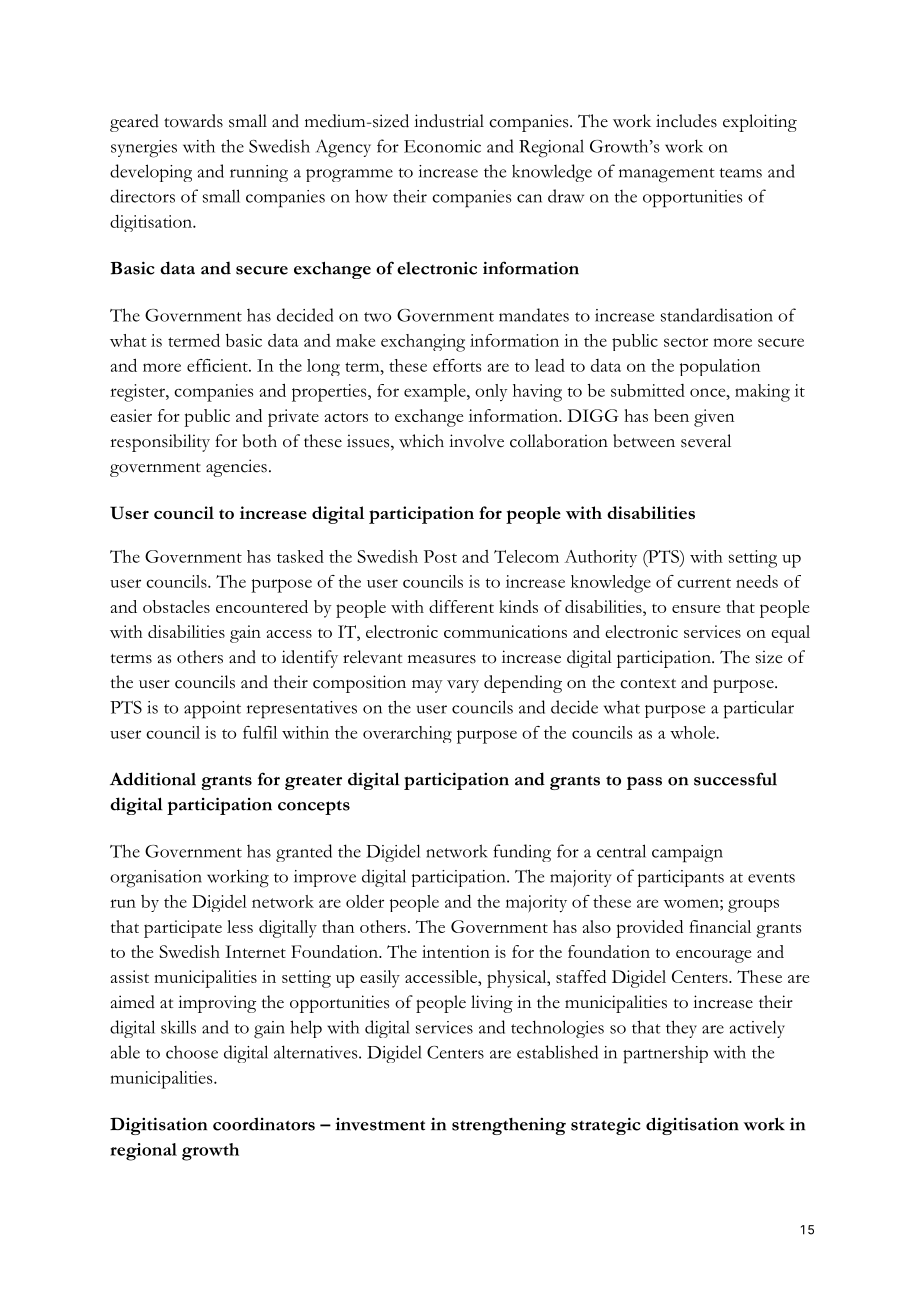  Describe the element at coordinates (153, 779) in the image. I see `Additional` at that location.
